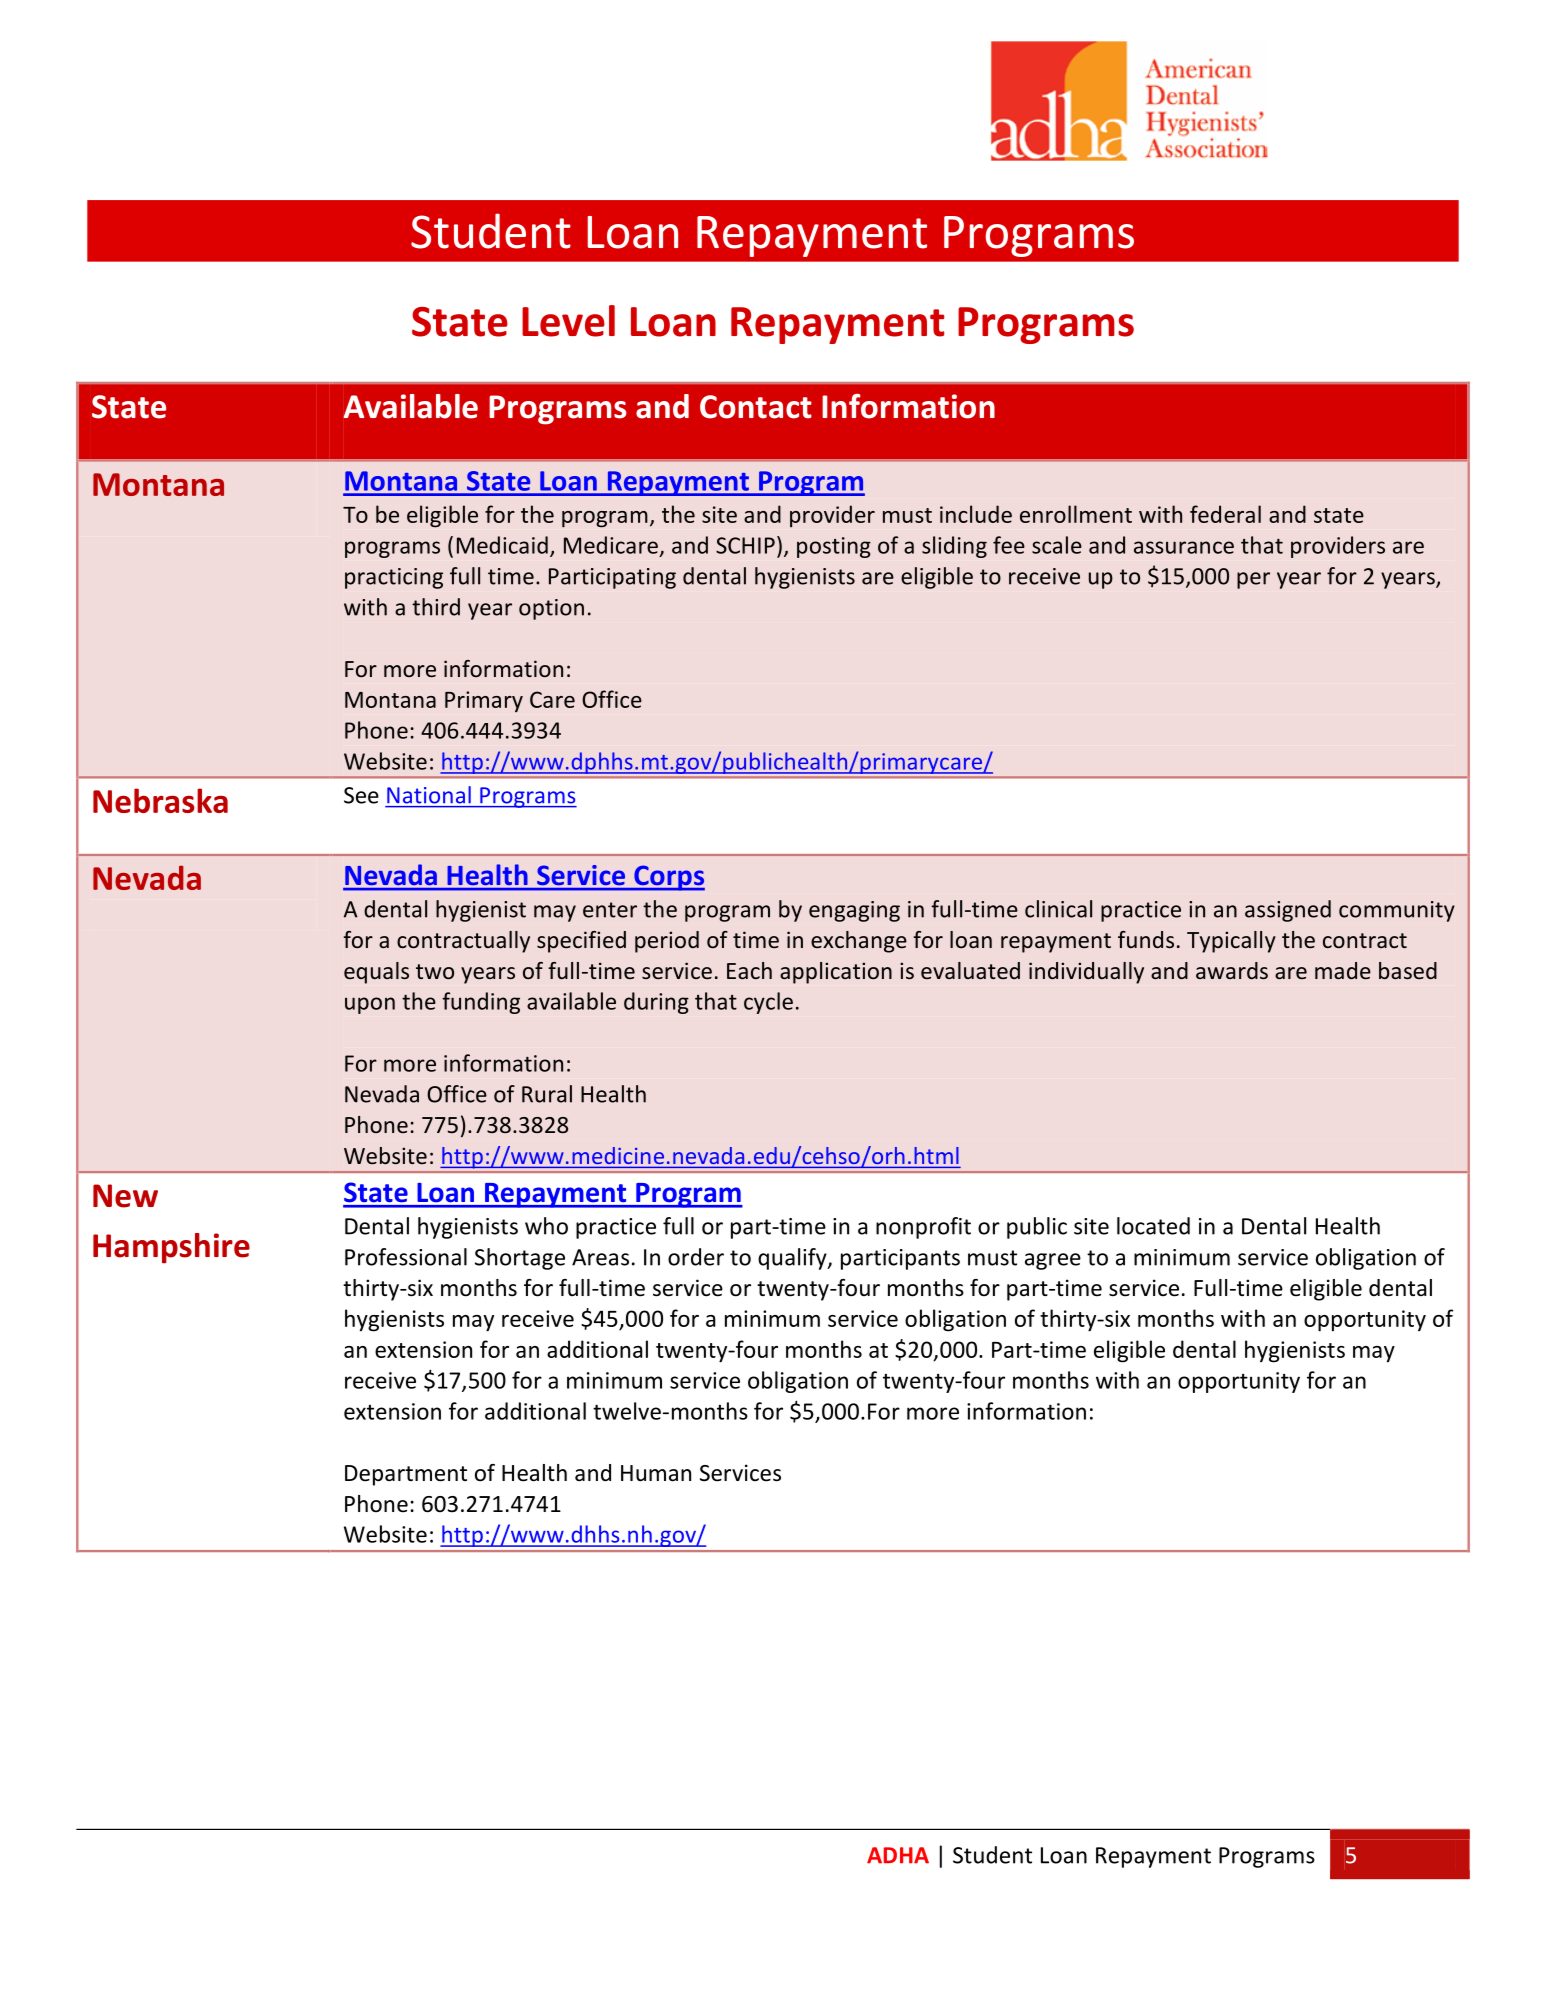  What do you see at coordinates (1153, 1226) in the screenshot?
I see `located` at bounding box center [1153, 1226].
